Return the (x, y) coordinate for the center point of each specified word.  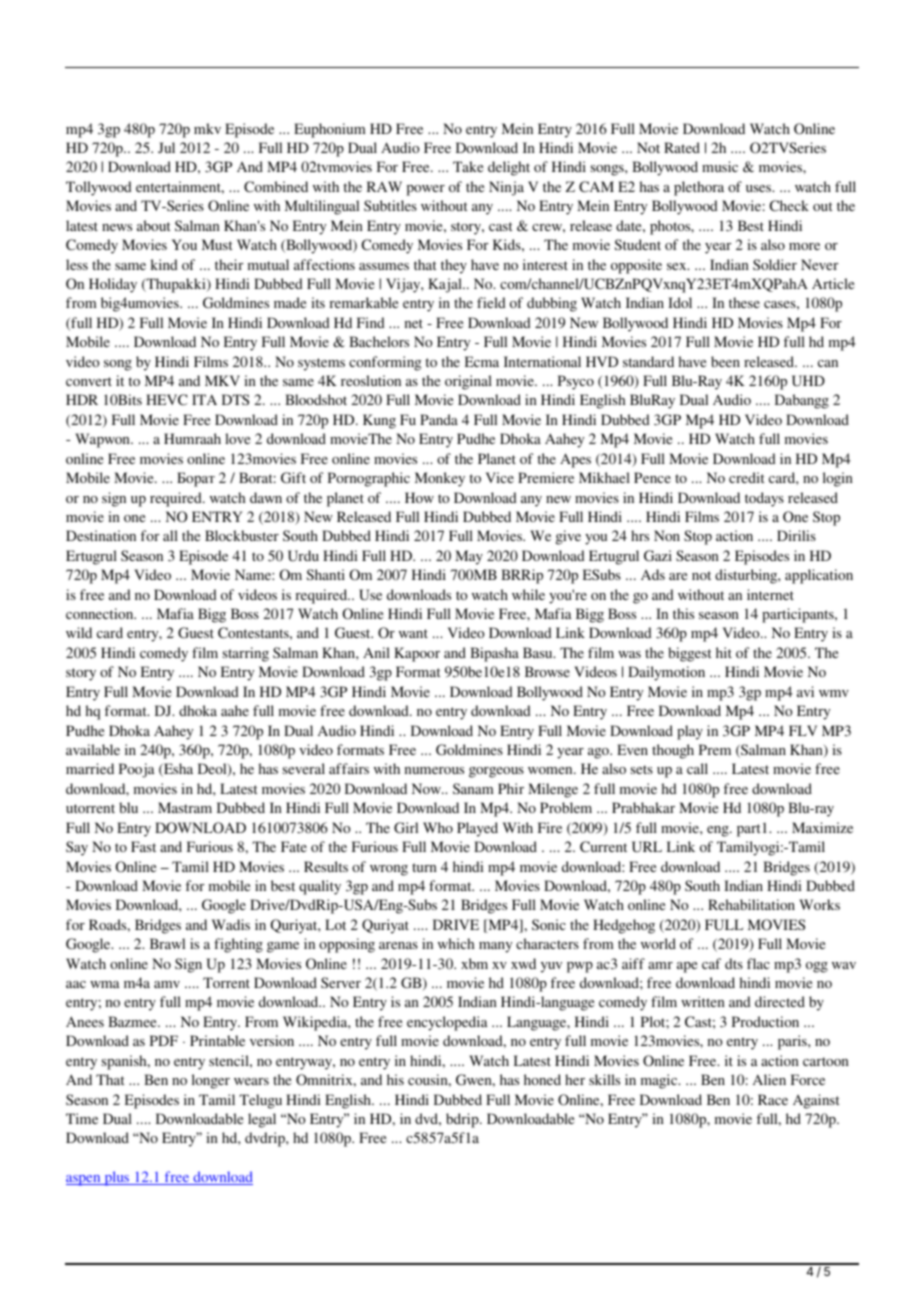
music (720, 166)
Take (468, 166)
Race (773, 1099)
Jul (166, 147)
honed (542, 1079)
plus (117, 1178)
